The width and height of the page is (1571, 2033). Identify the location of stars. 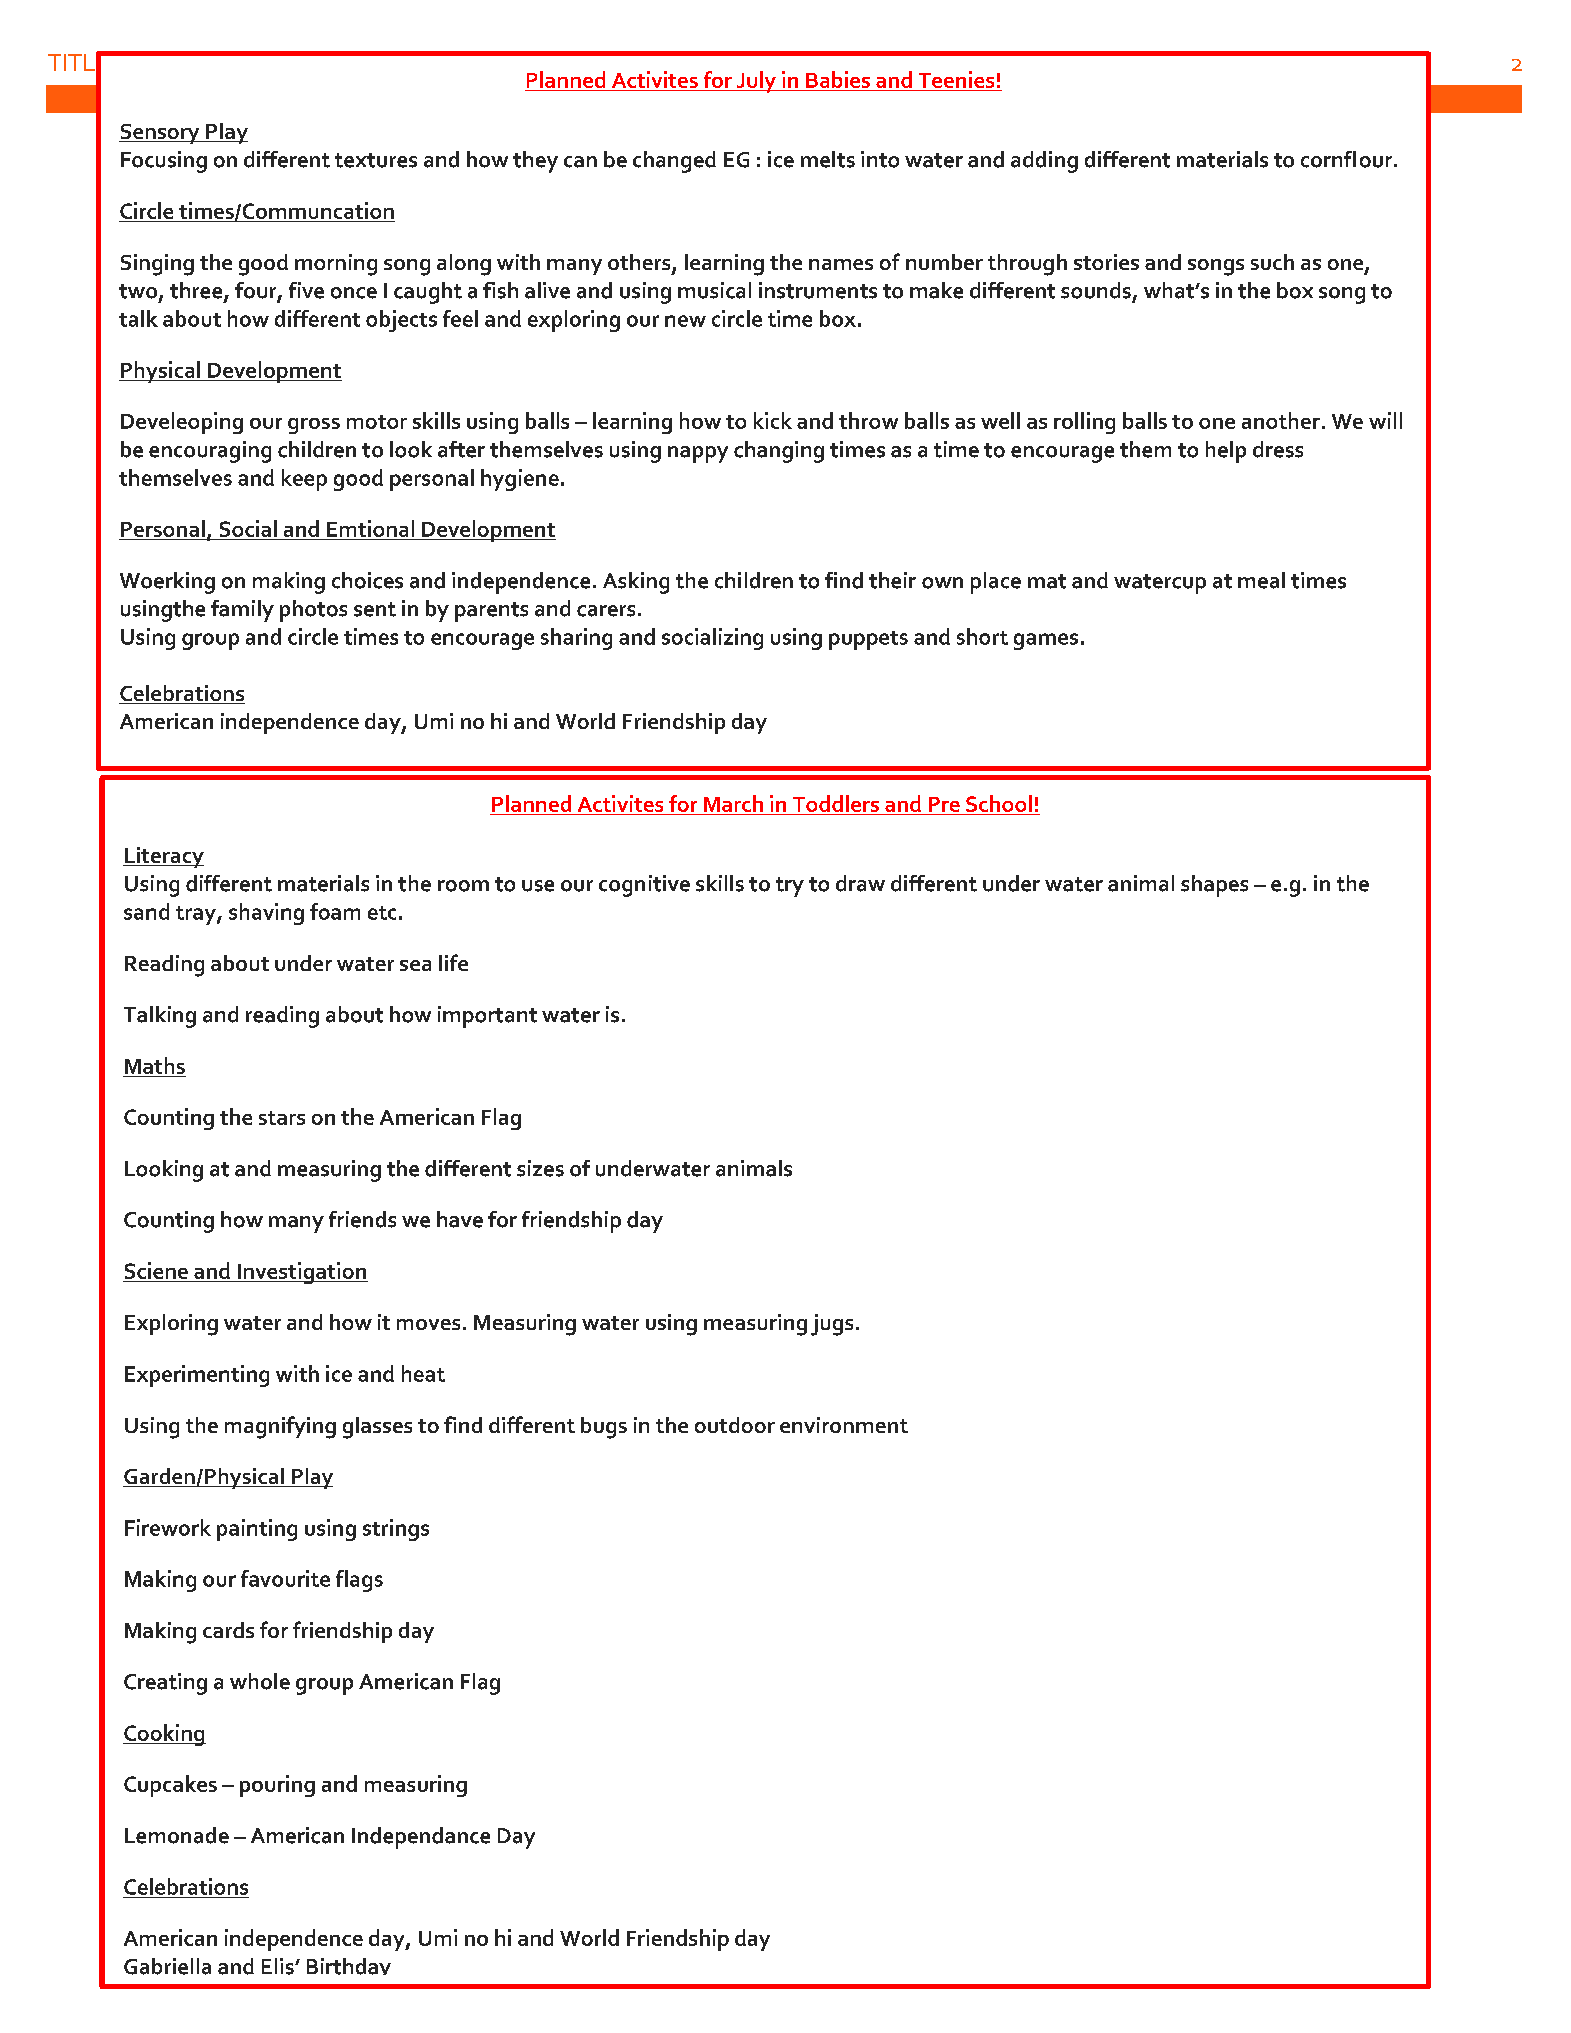
(282, 1118).
